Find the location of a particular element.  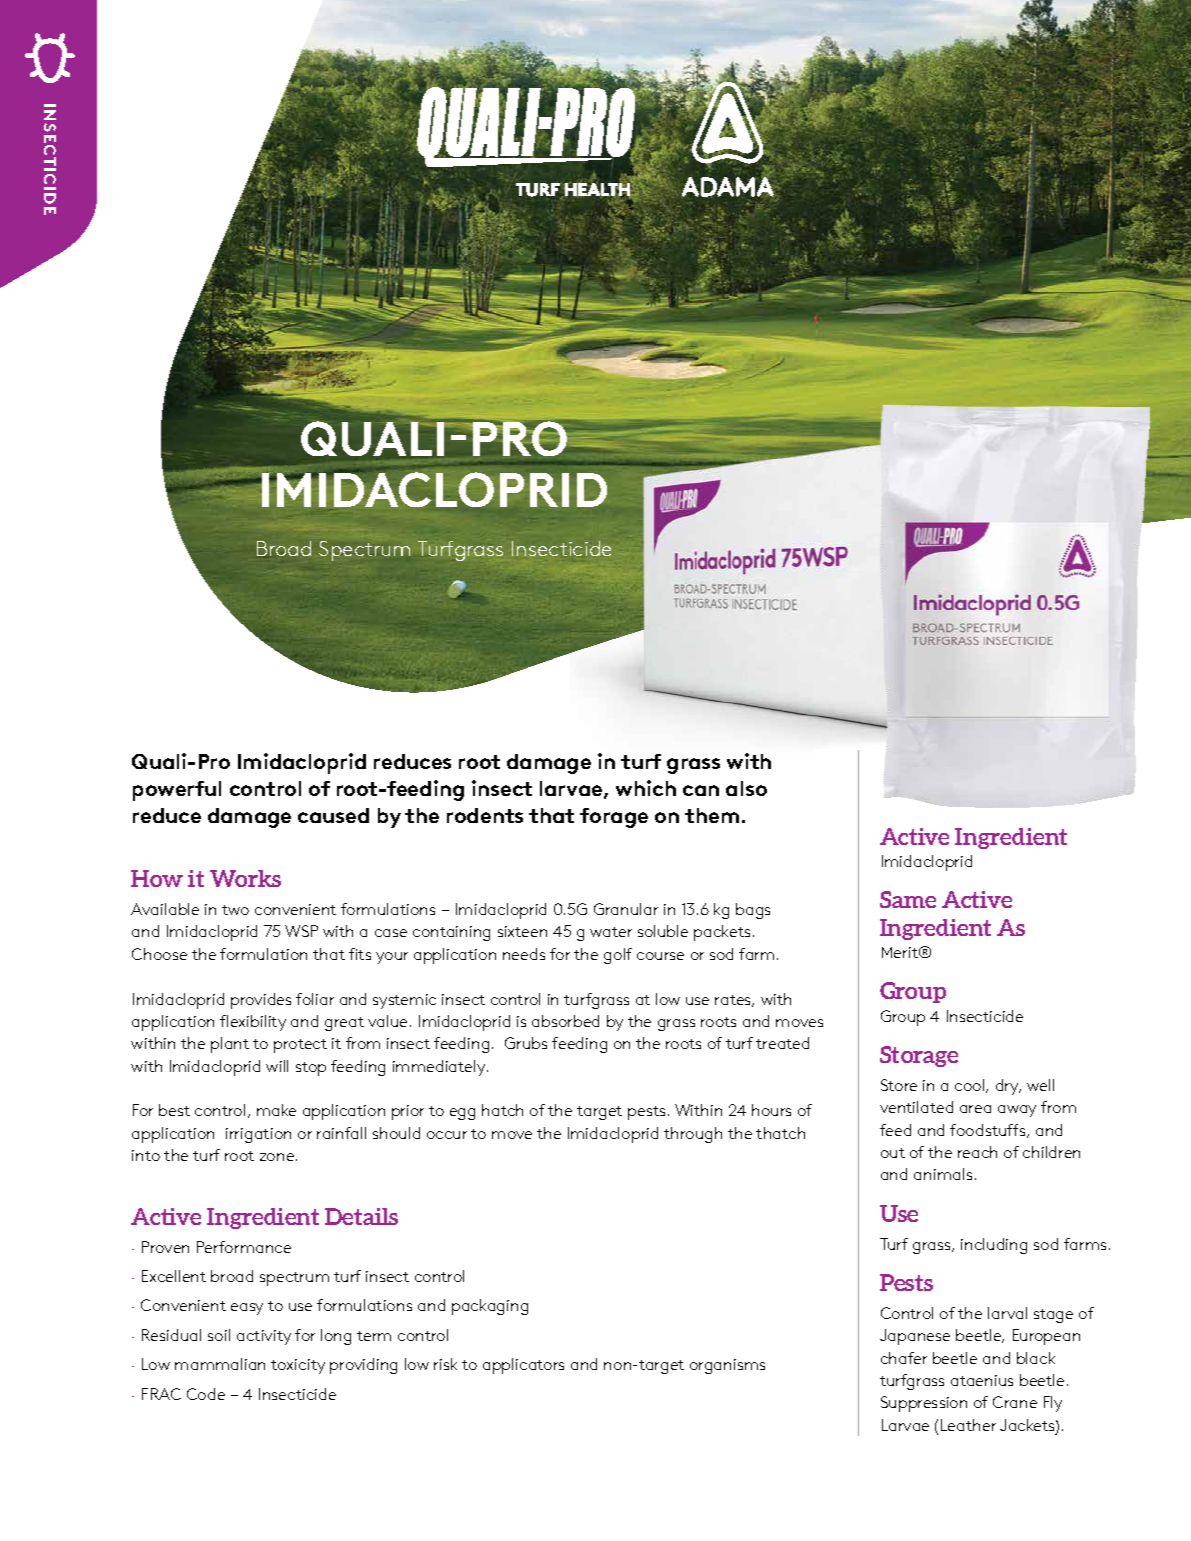

Details is located at coordinates (361, 1216).
